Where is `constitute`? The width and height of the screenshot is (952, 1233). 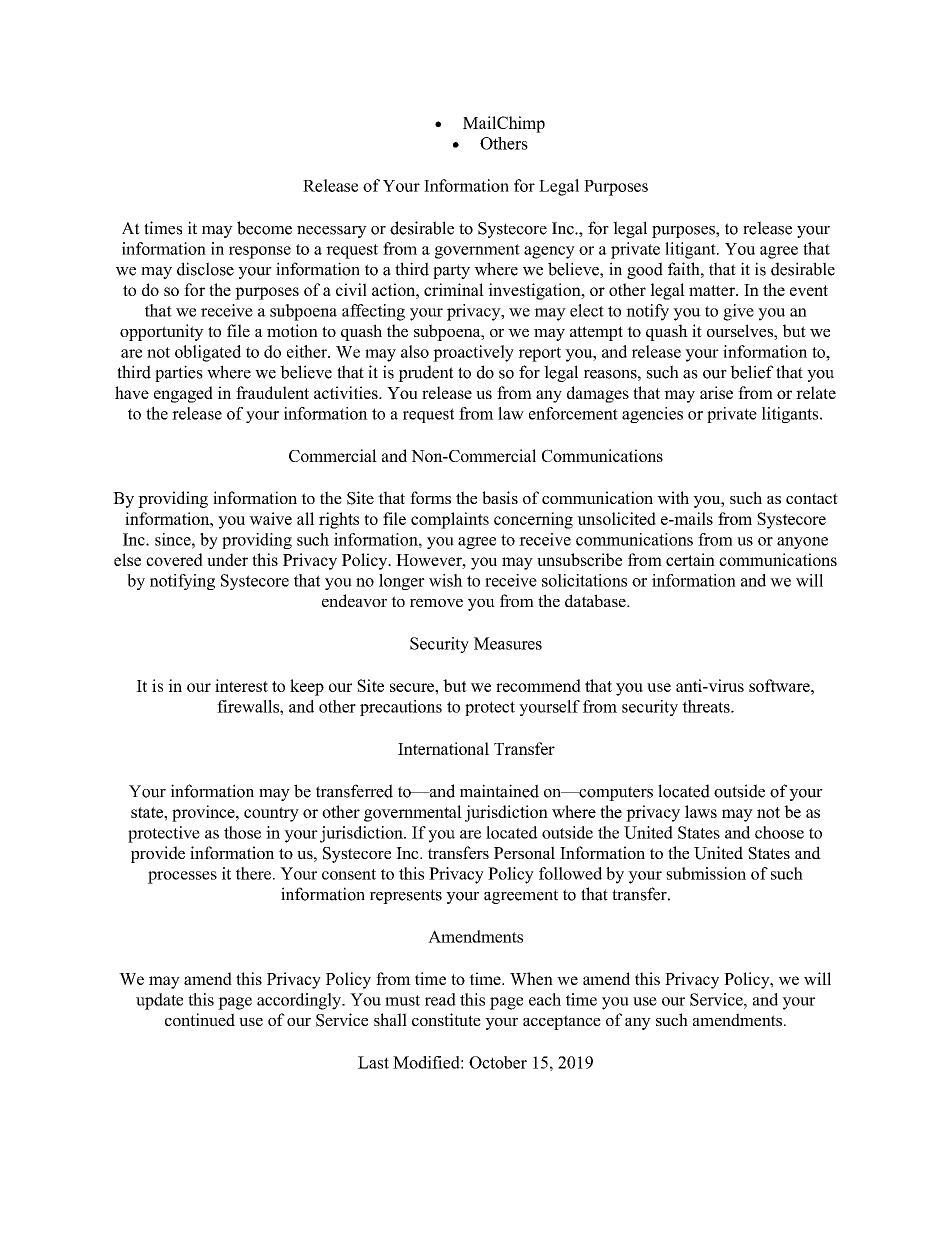
constitute is located at coordinates (446, 1019).
